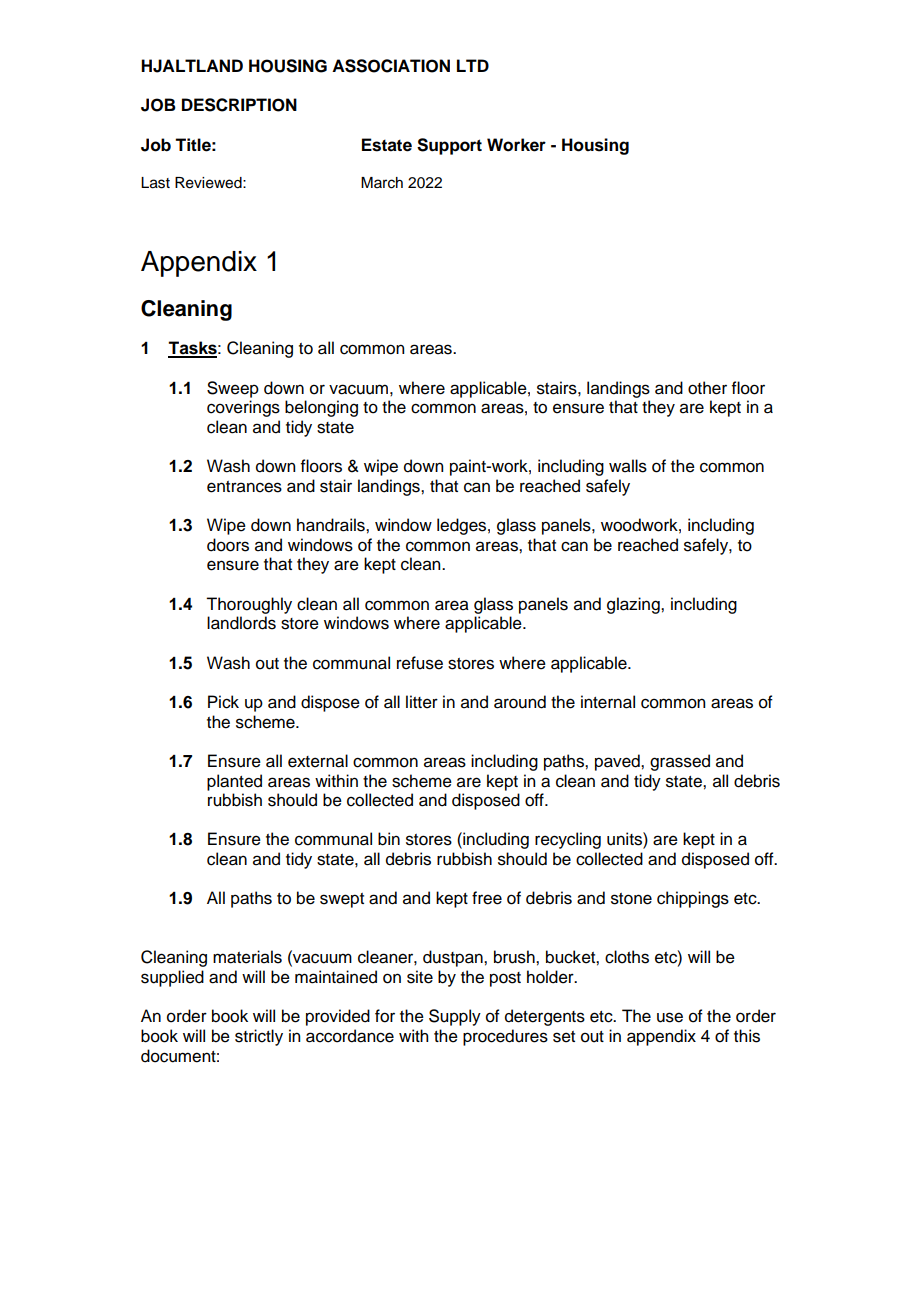 The width and height of the screenshot is (924, 1308). What do you see at coordinates (473, 65) in the screenshot?
I see `LTD` at bounding box center [473, 65].
